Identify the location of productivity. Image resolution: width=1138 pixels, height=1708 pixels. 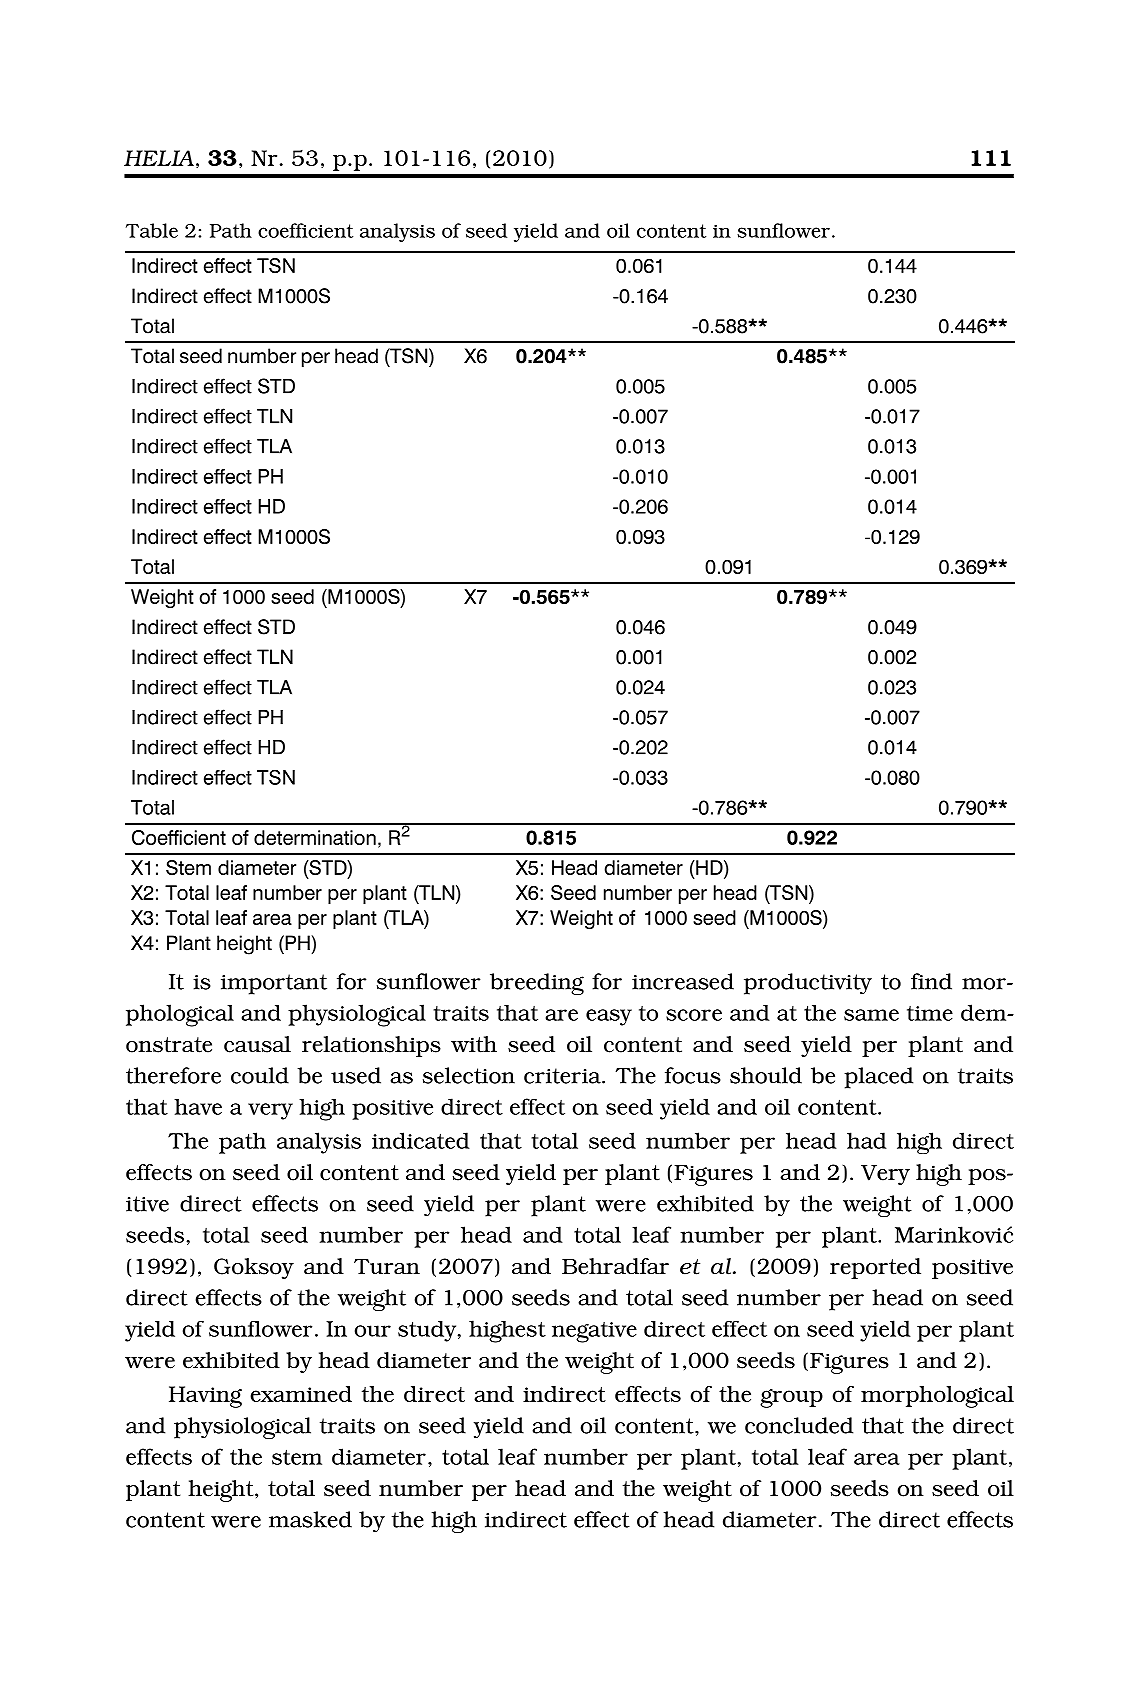
(808, 984).
